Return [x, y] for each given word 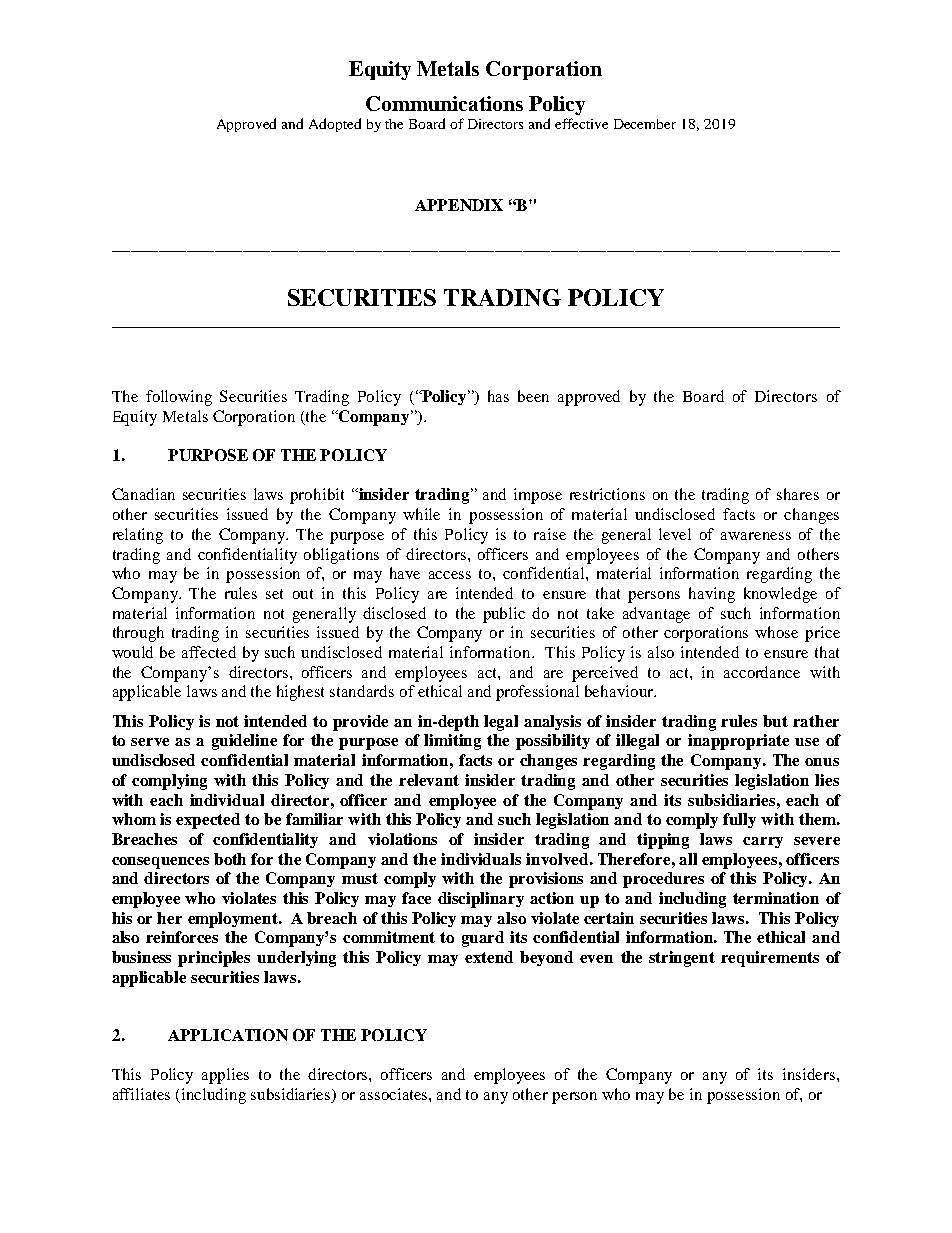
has [498, 396]
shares [798, 494]
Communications [444, 103]
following [179, 398]
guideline [244, 742]
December [645, 124]
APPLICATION [228, 1035]
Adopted [335, 125]
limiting [452, 742]
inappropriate [738, 742]
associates [395, 1094]
